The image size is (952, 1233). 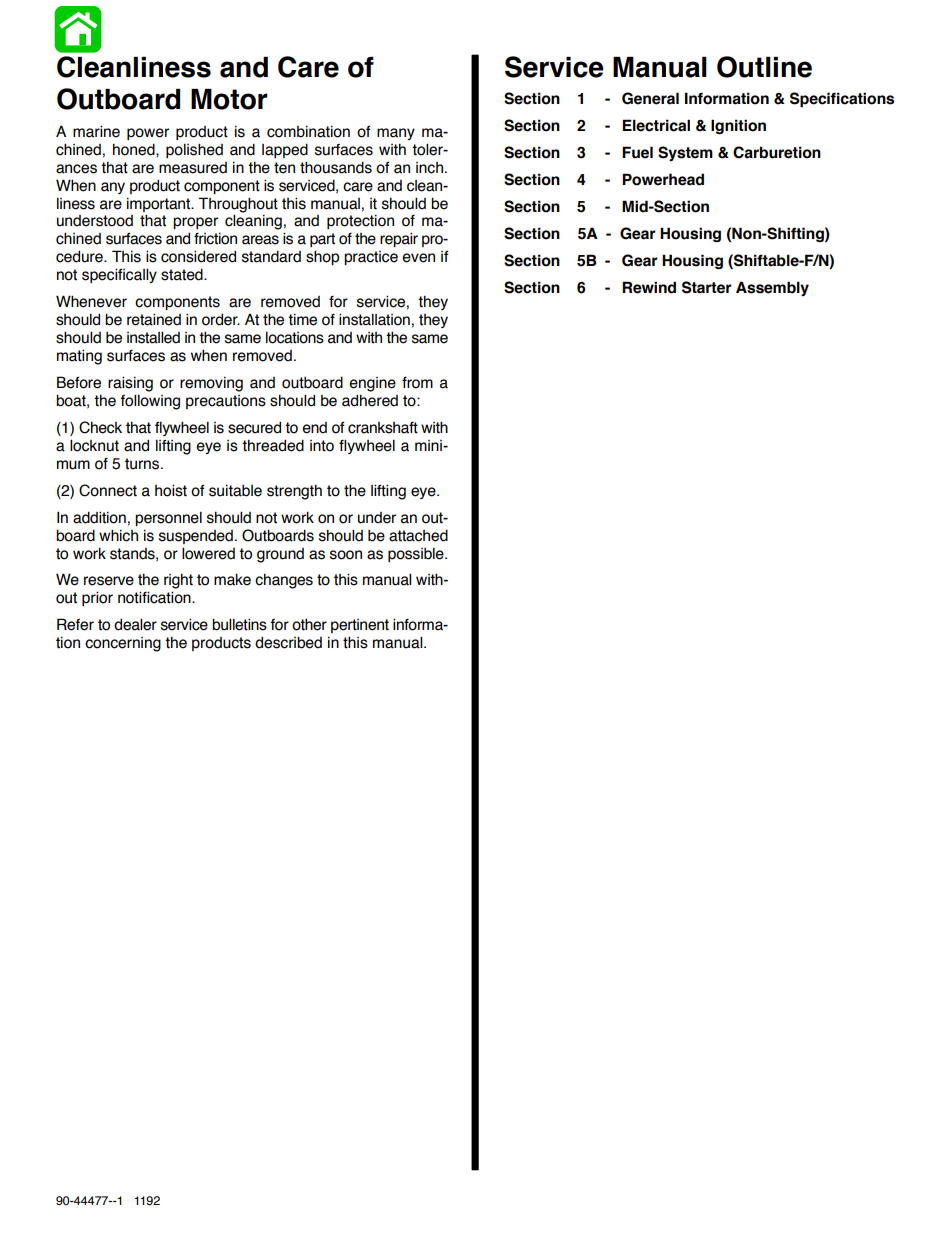 What do you see at coordinates (650, 98) in the page?
I see `General` at bounding box center [650, 98].
